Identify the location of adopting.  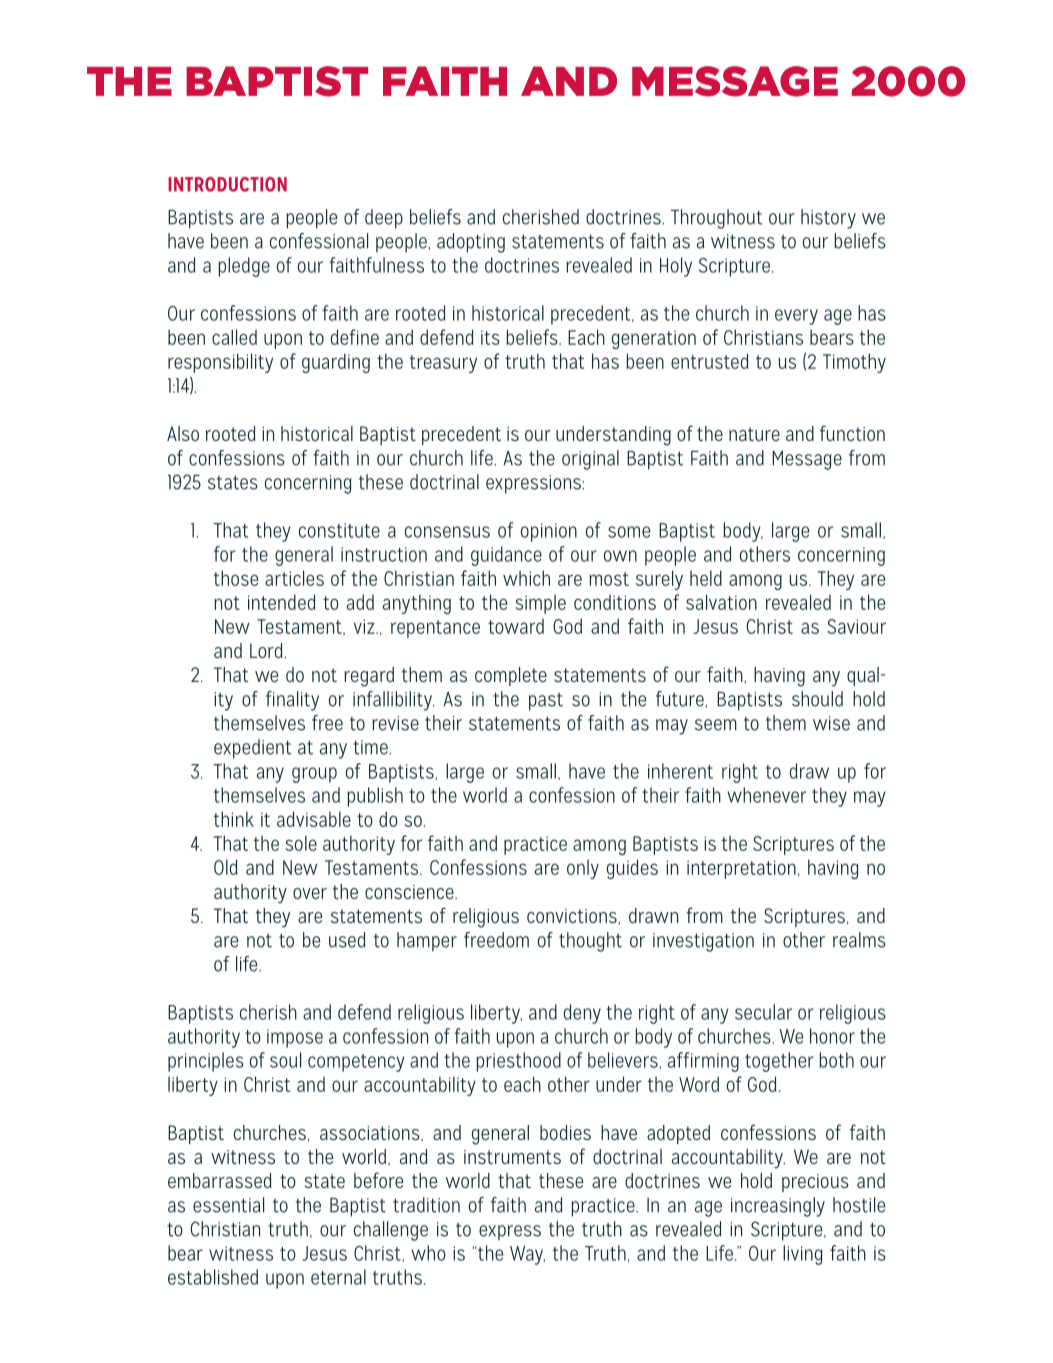
(471, 243).
